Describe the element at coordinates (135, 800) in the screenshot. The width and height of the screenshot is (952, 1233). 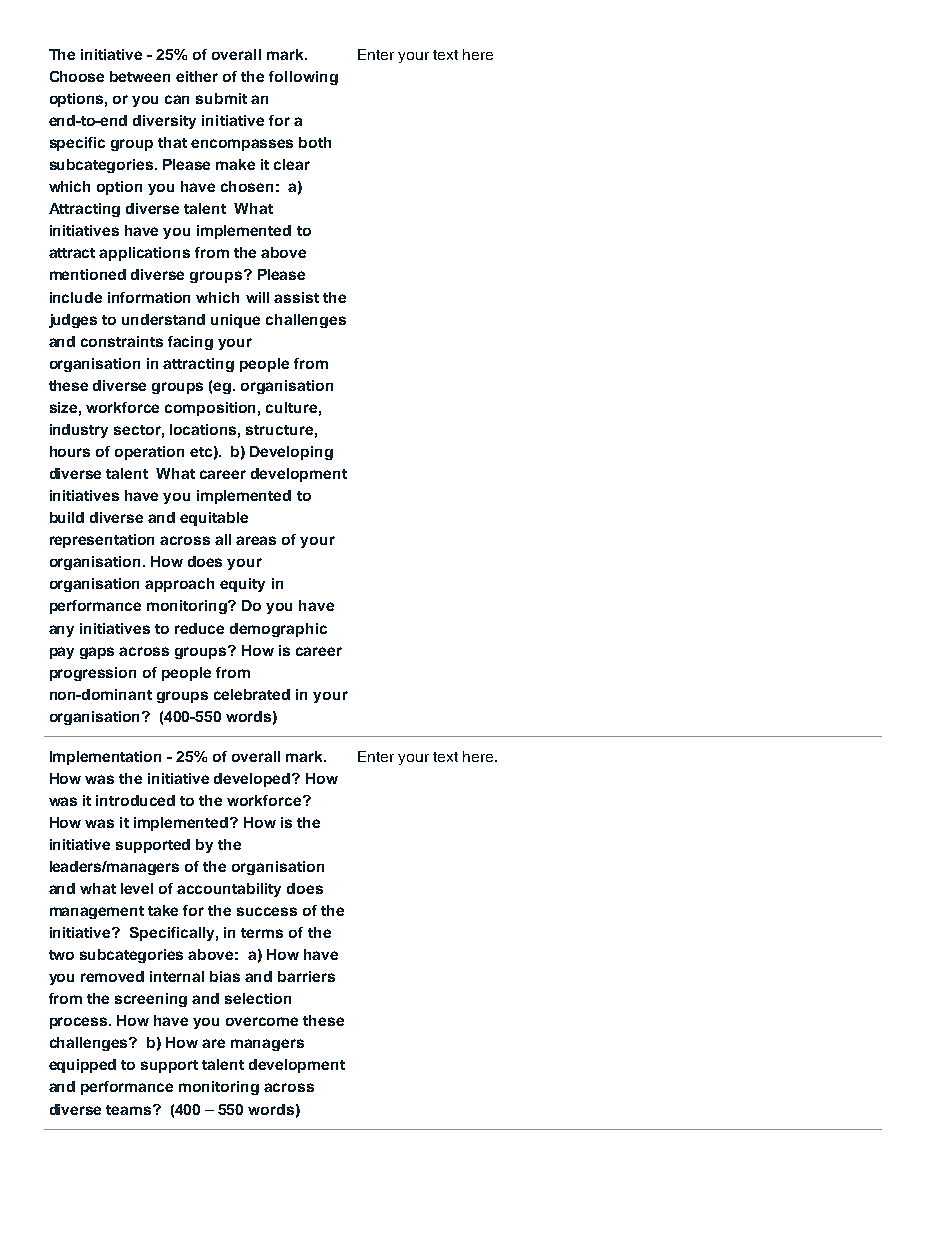
I see `introduced` at that location.
